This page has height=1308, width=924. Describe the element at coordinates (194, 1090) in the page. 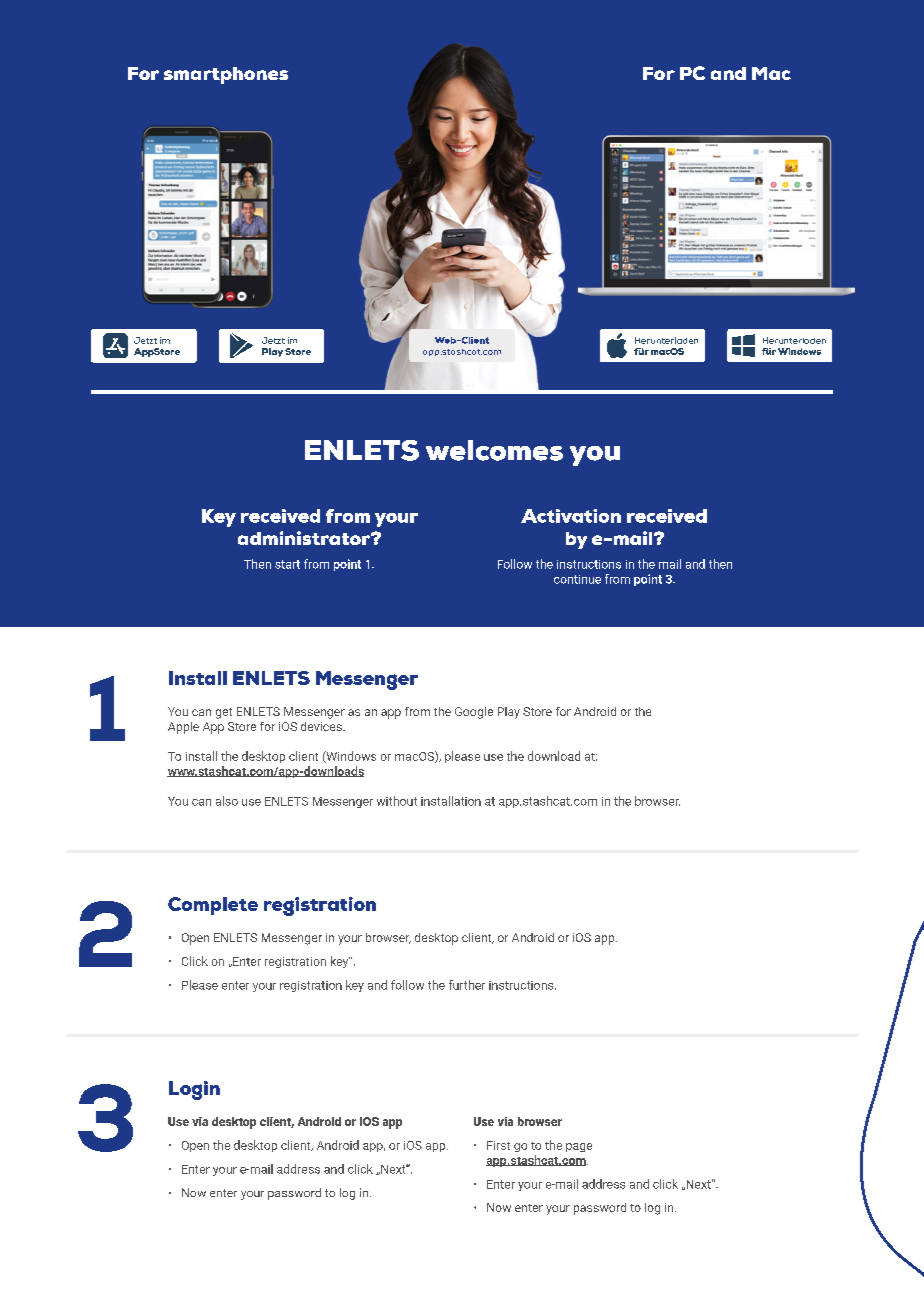

I see `Login` at that location.
